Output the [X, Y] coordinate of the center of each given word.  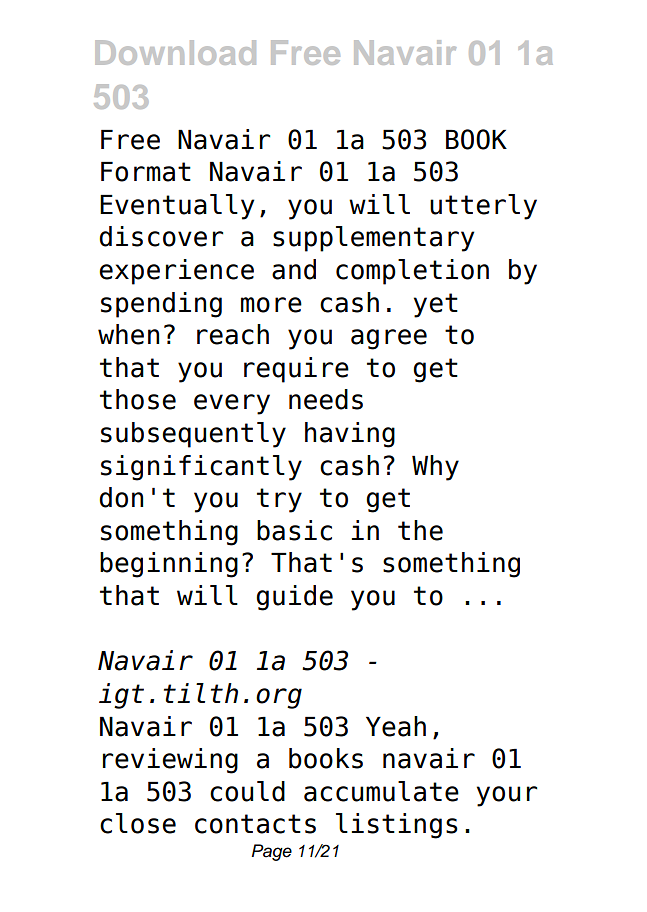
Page [272, 852]
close [138, 823]
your [507, 796]
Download [175, 52]
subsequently [193, 435]
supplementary [373, 239]
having [350, 435]
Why [435, 468]
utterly [483, 207]
